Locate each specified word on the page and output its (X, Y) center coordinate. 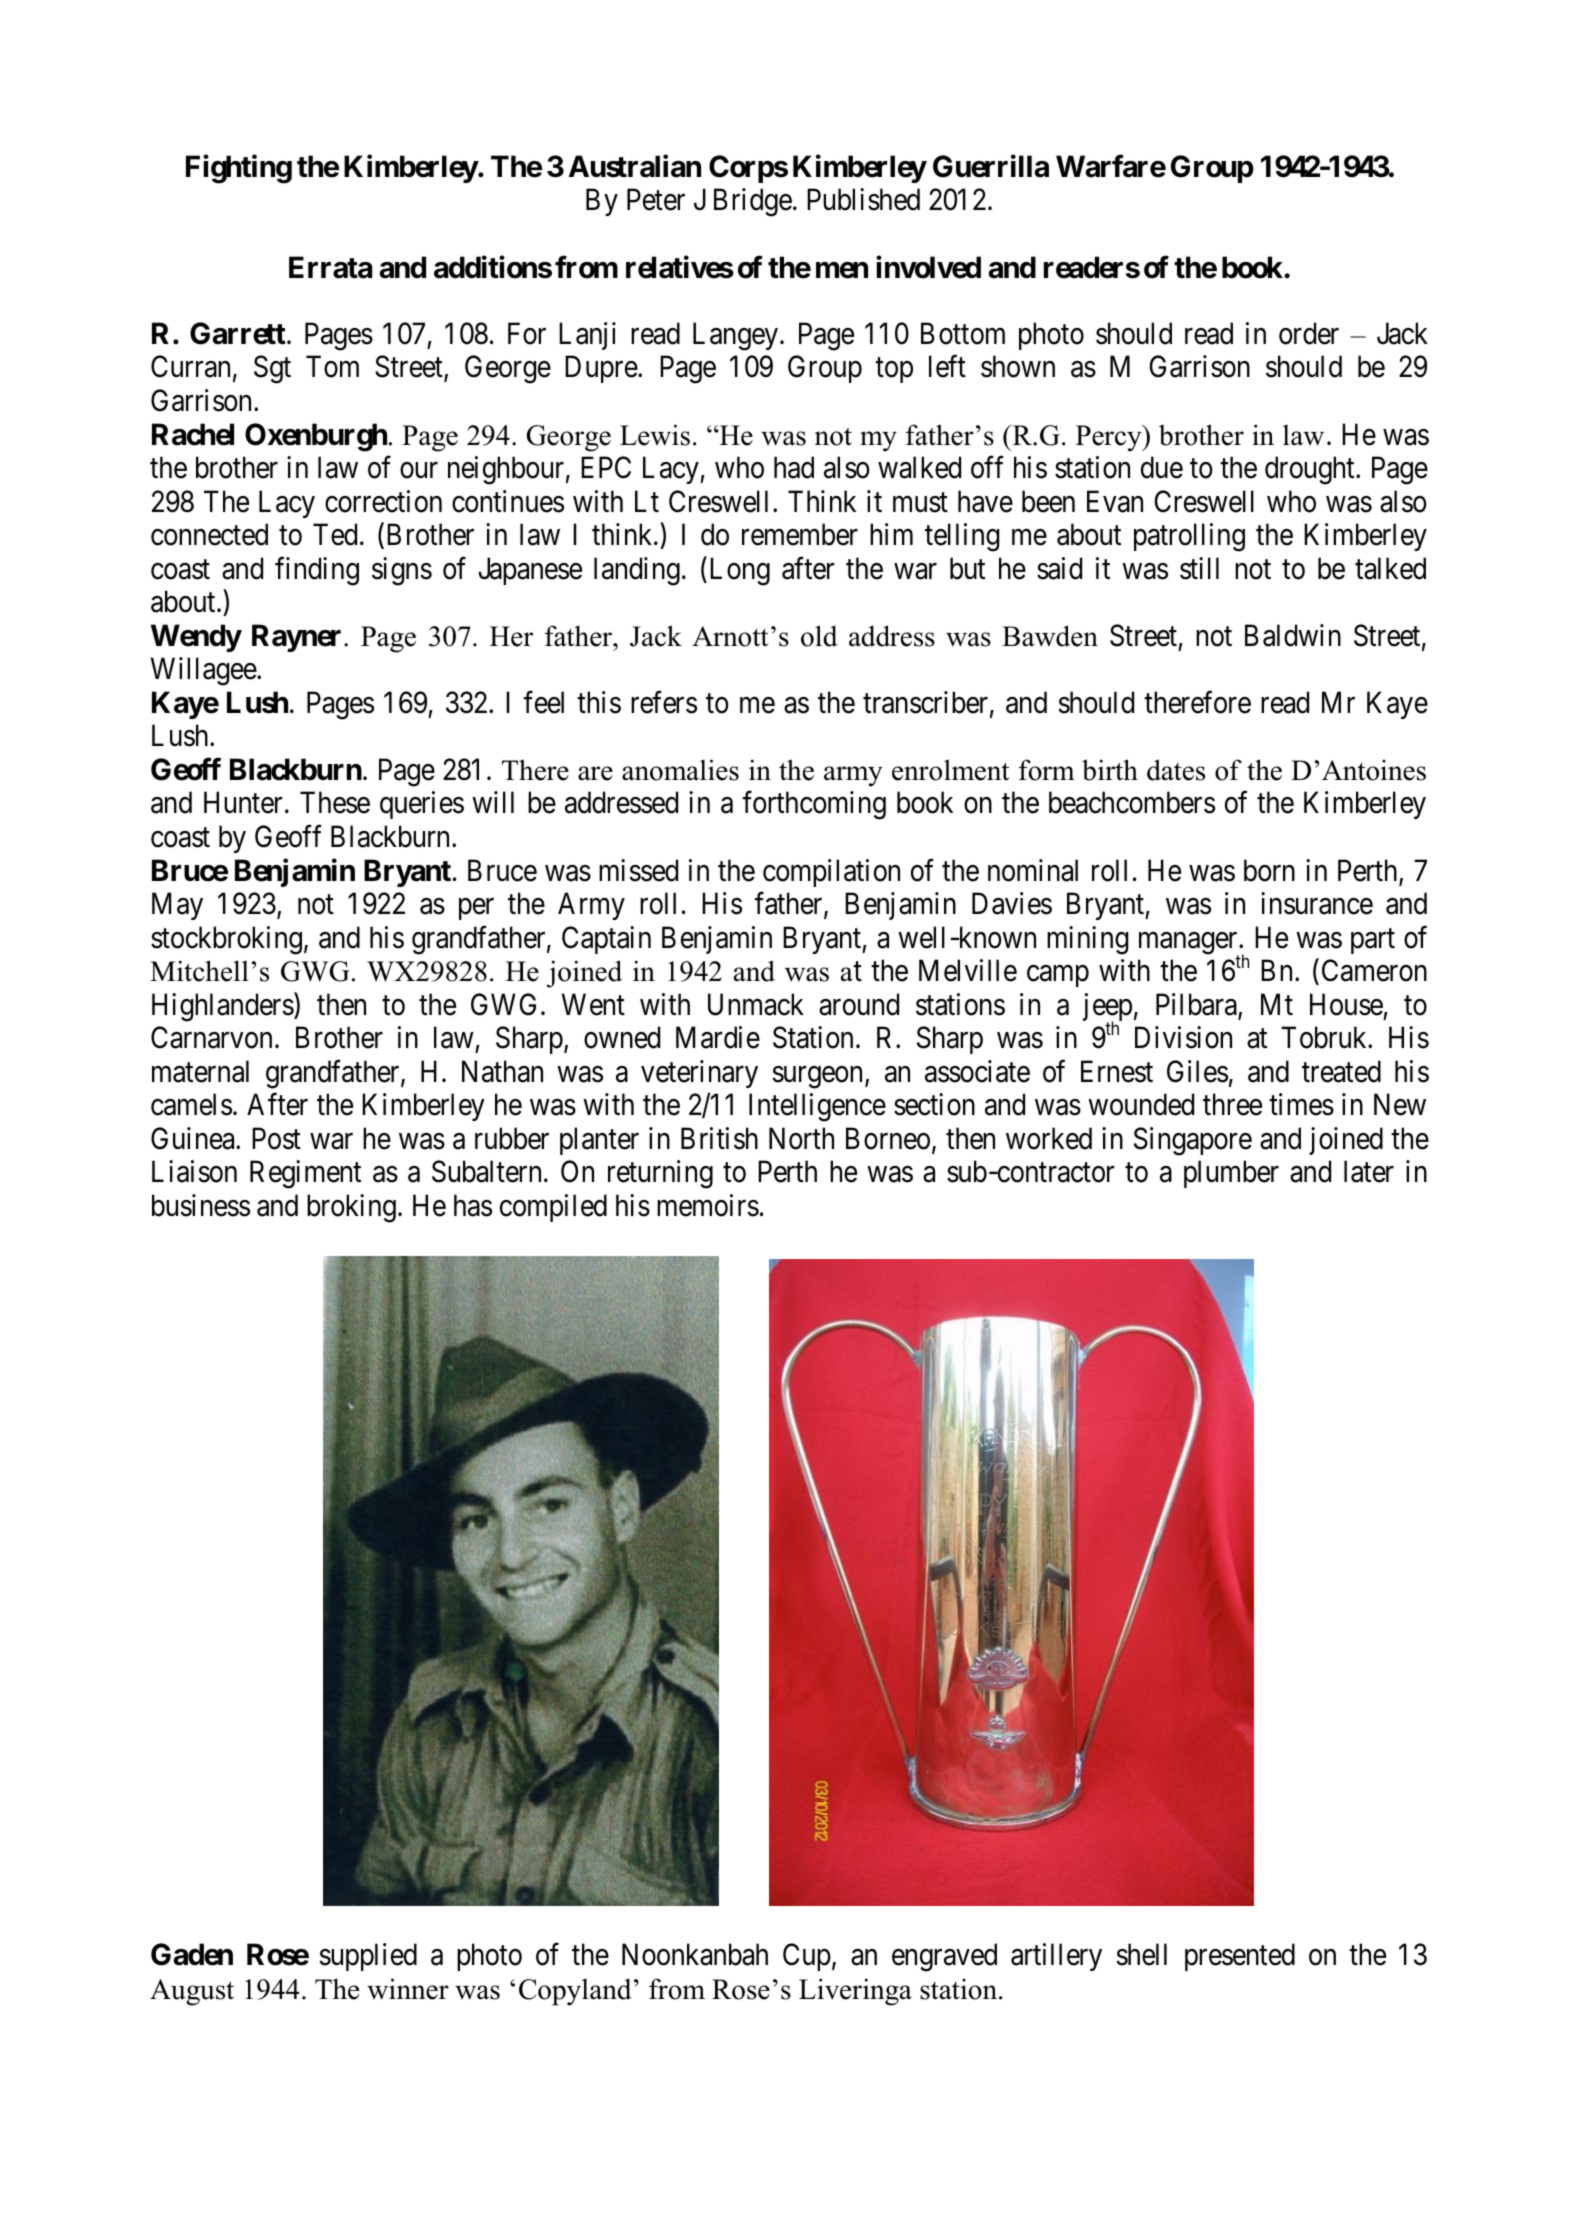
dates (1176, 770)
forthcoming (814, 805)
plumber (1231, 1174)
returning (660, 1175)
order (1309, 333)
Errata (330, 267)
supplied (368, 1957)
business (201, 1205)
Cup (807, 1957)
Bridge (753, 202)
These (335, 802)
